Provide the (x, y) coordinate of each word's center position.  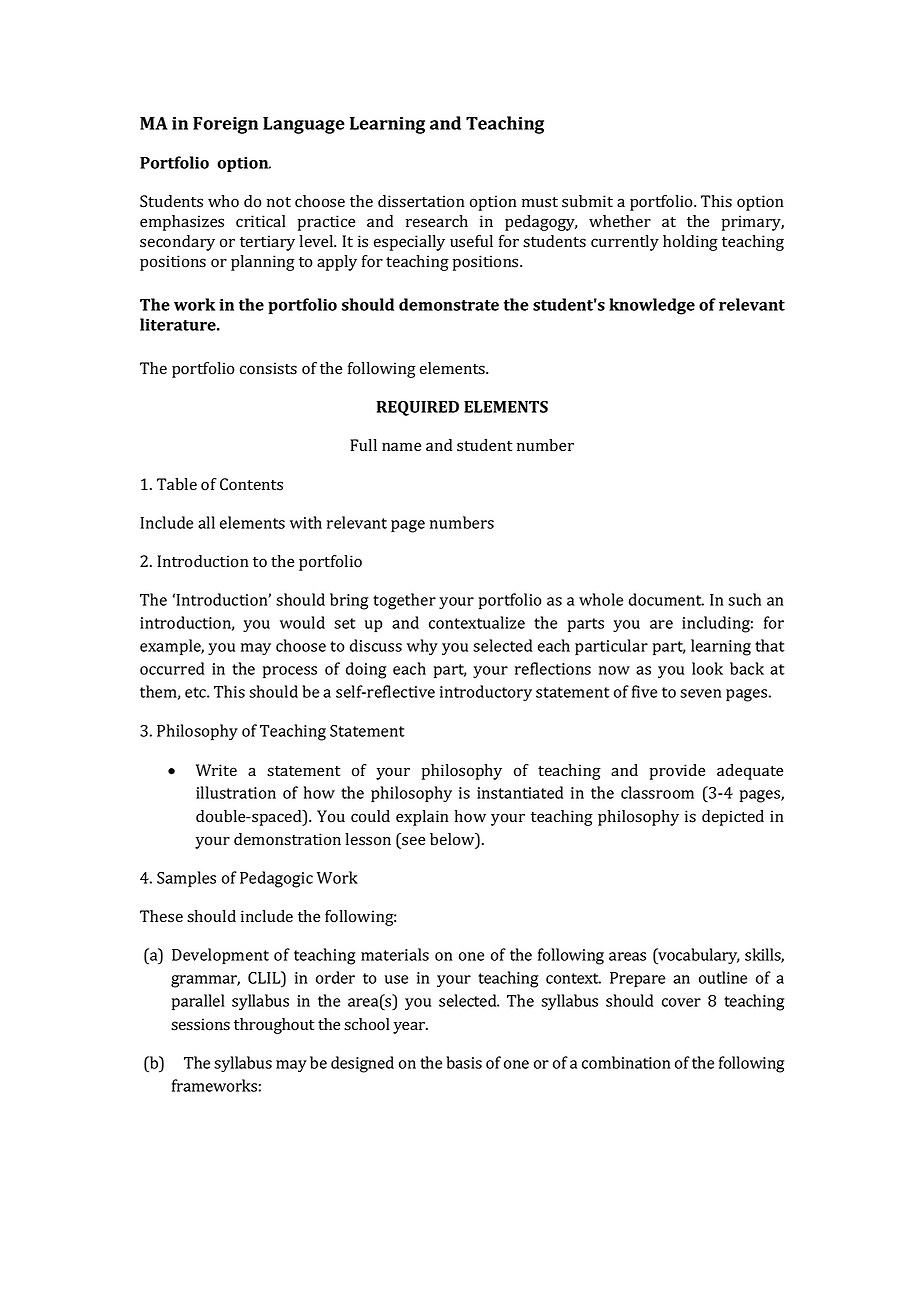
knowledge (652, 306)
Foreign (225, 125)
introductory (486, 693)
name (401, 446)
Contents (251, 484)
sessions (200, 1024)
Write (216, 770)
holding (690, 243)
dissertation (421, 201)
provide (677, 772)
